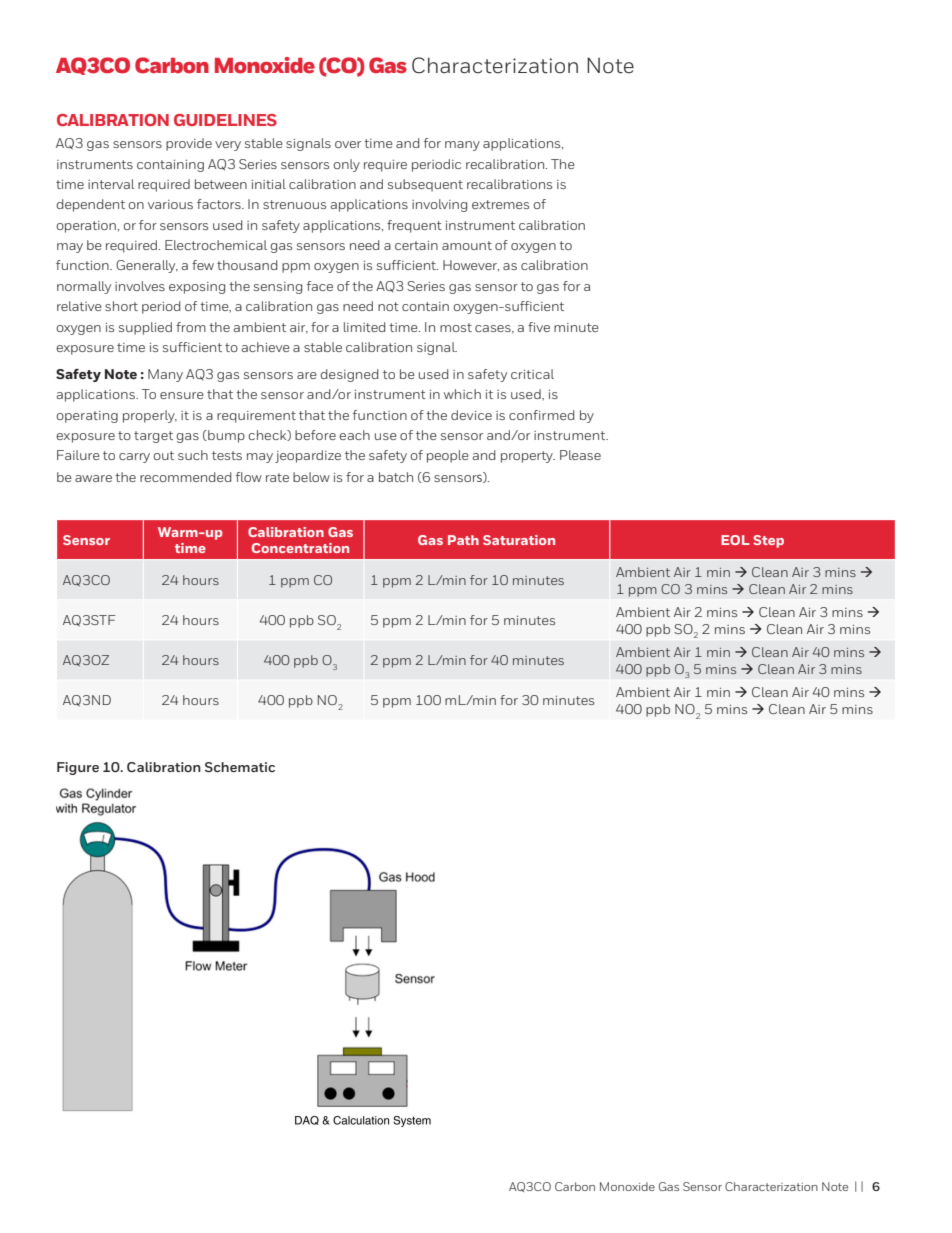 This screenshot has width=952, height=1233. What do you see at coordinates (189, 144) in the screenshot?
I see `provide` at bounding box center [189, 144].
